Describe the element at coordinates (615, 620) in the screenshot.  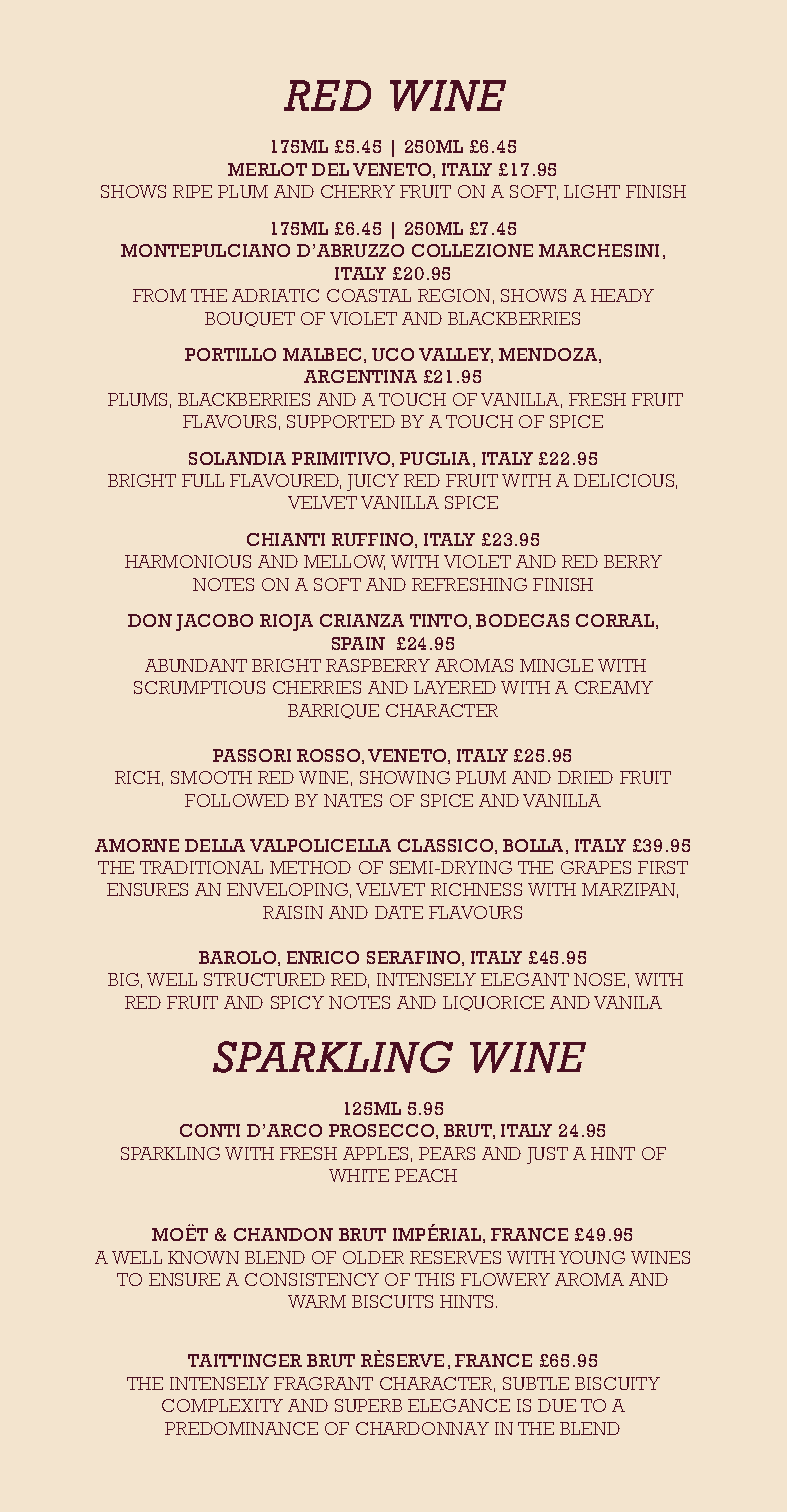
I see `CORRAL` at that location.
